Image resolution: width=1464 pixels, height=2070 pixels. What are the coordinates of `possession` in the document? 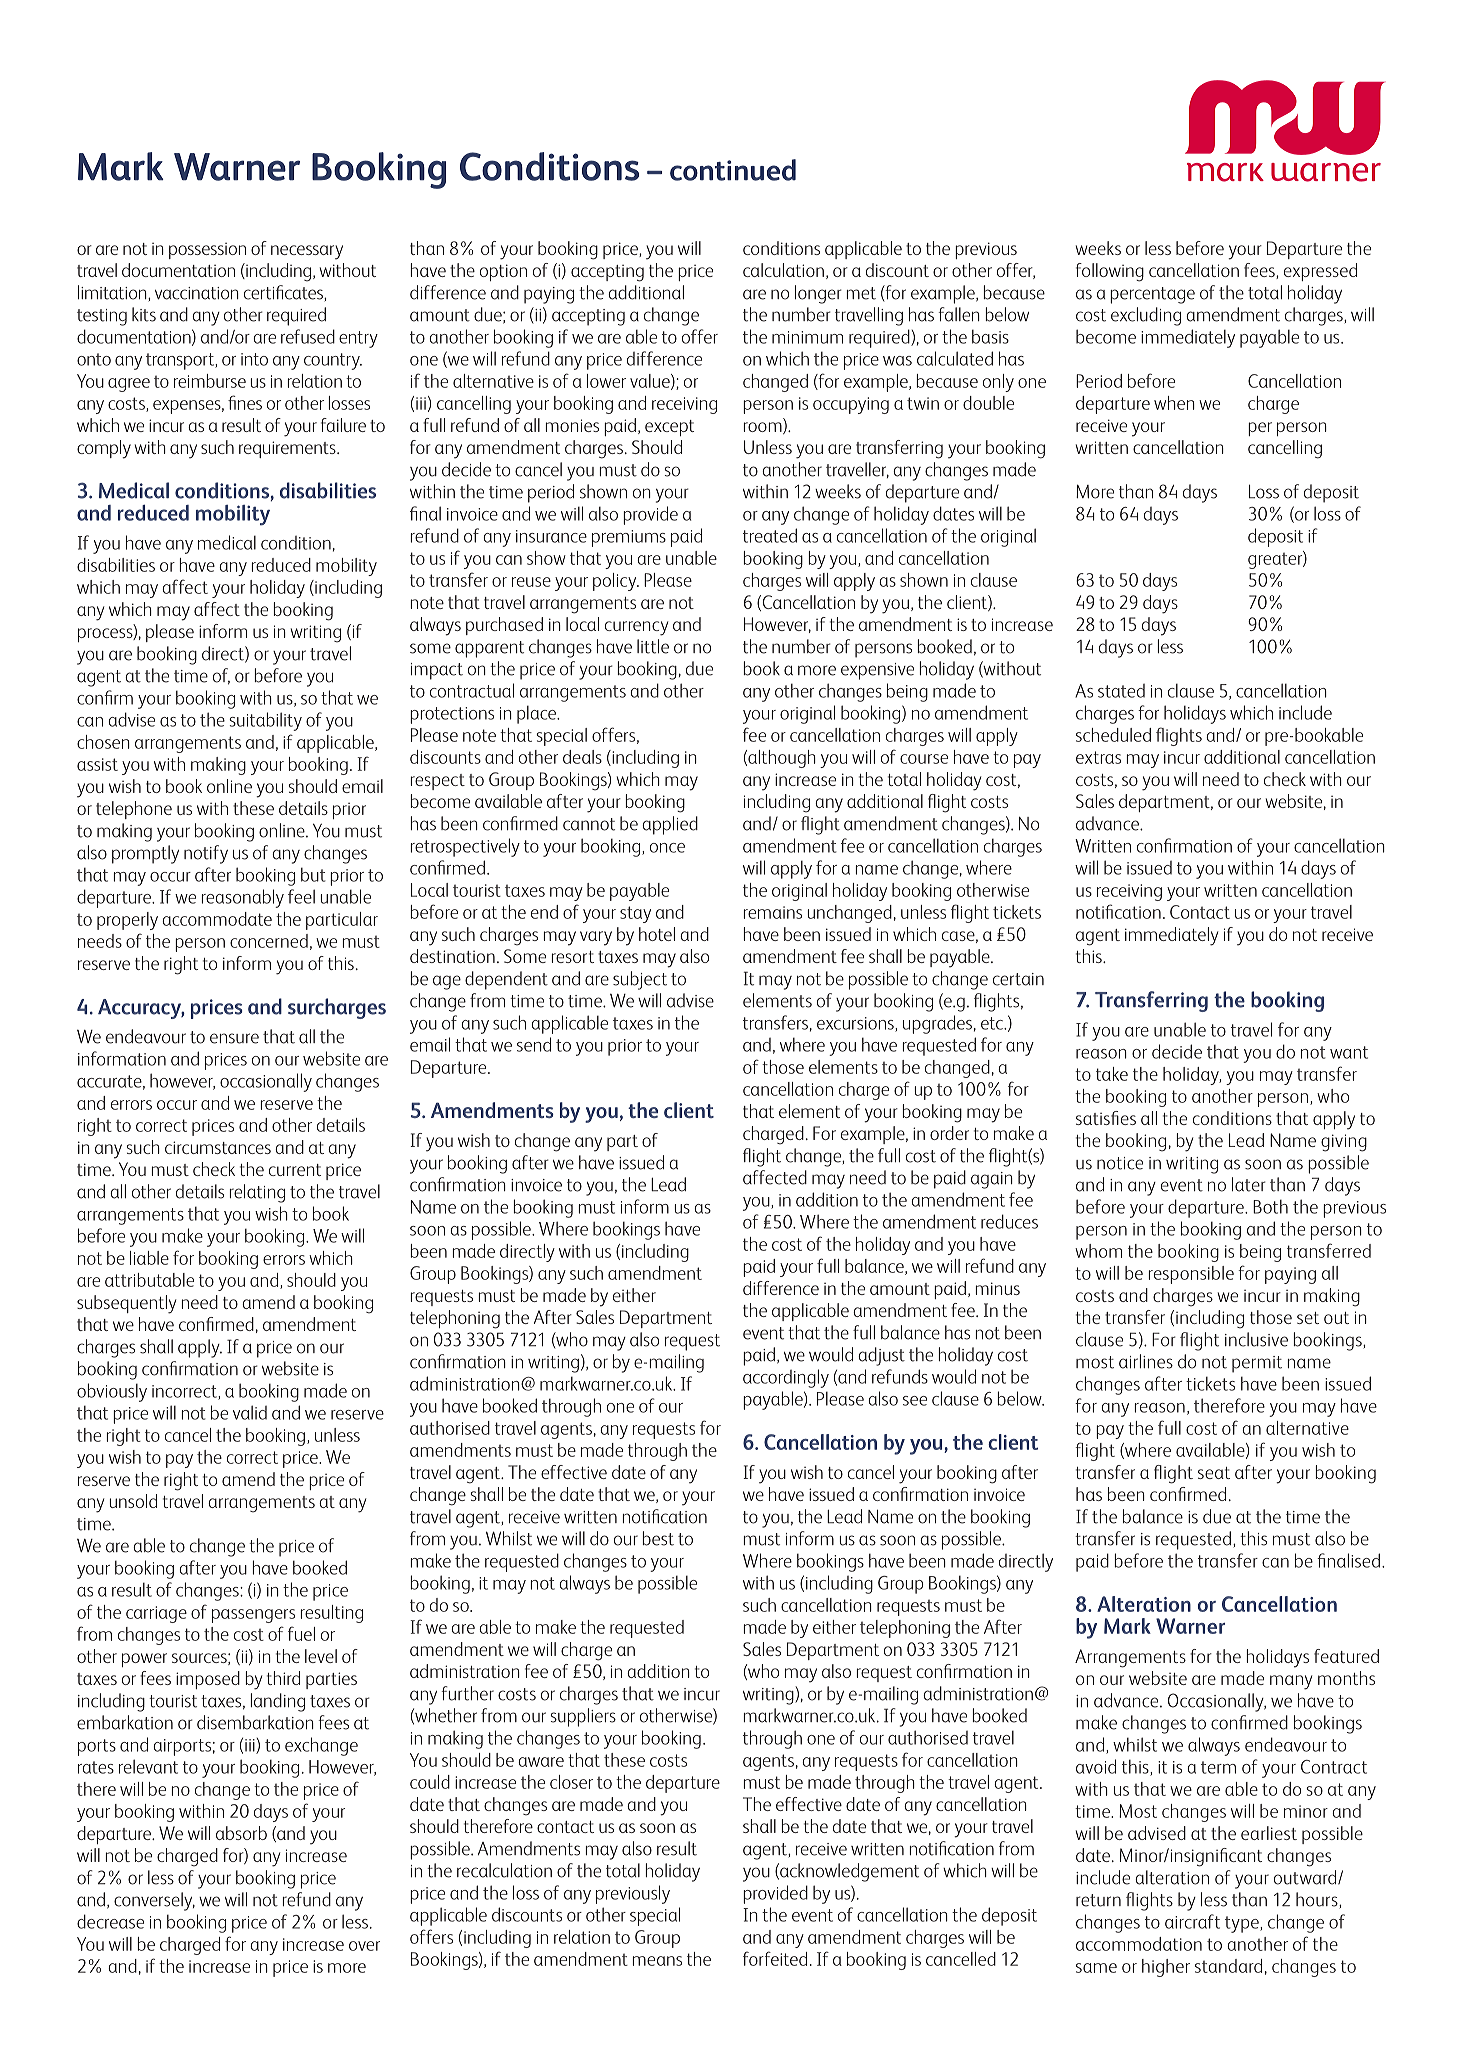 It's located at (207, 251).
